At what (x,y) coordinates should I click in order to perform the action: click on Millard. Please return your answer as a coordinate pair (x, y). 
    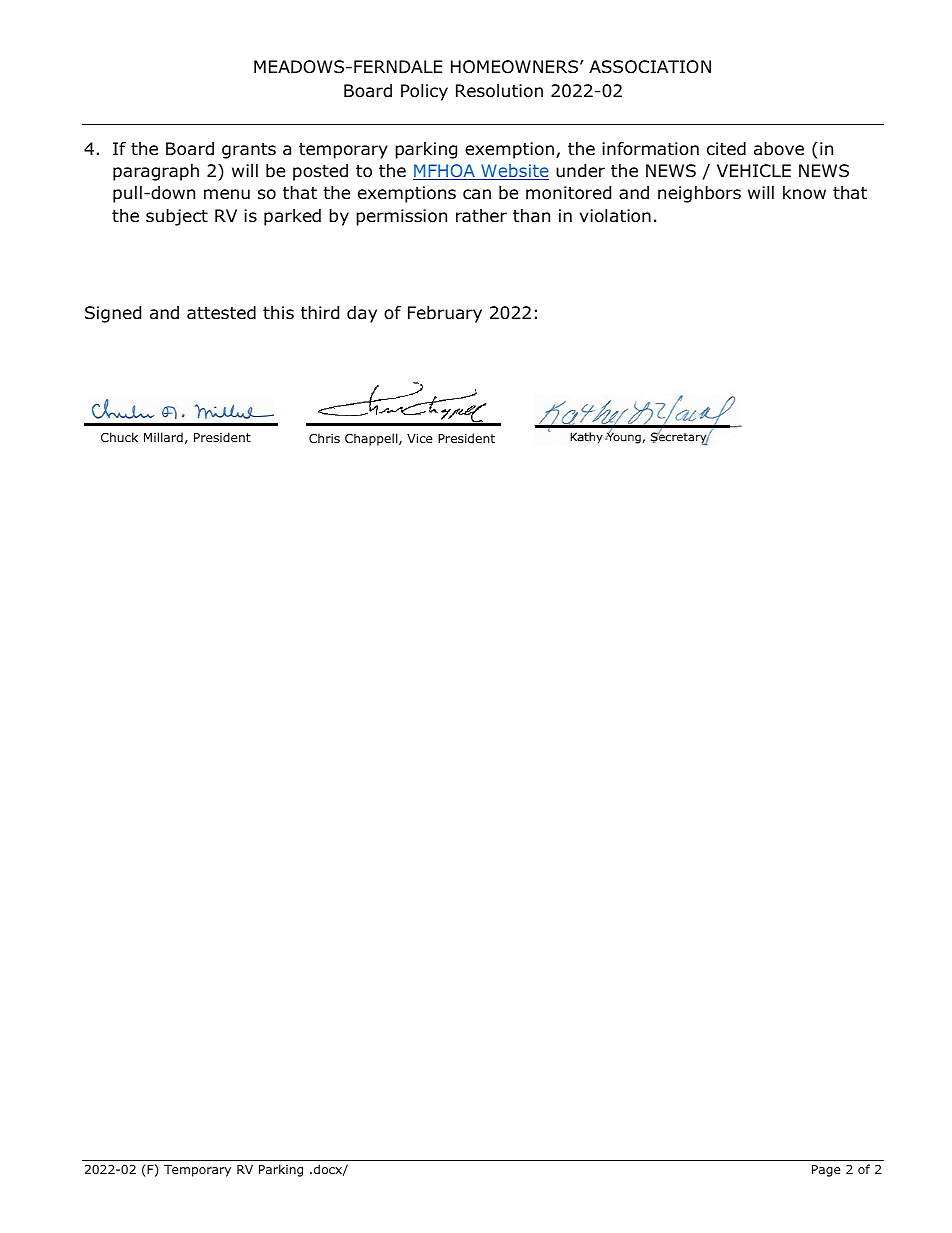
    Looking at the image, I should click on (163, 437).
